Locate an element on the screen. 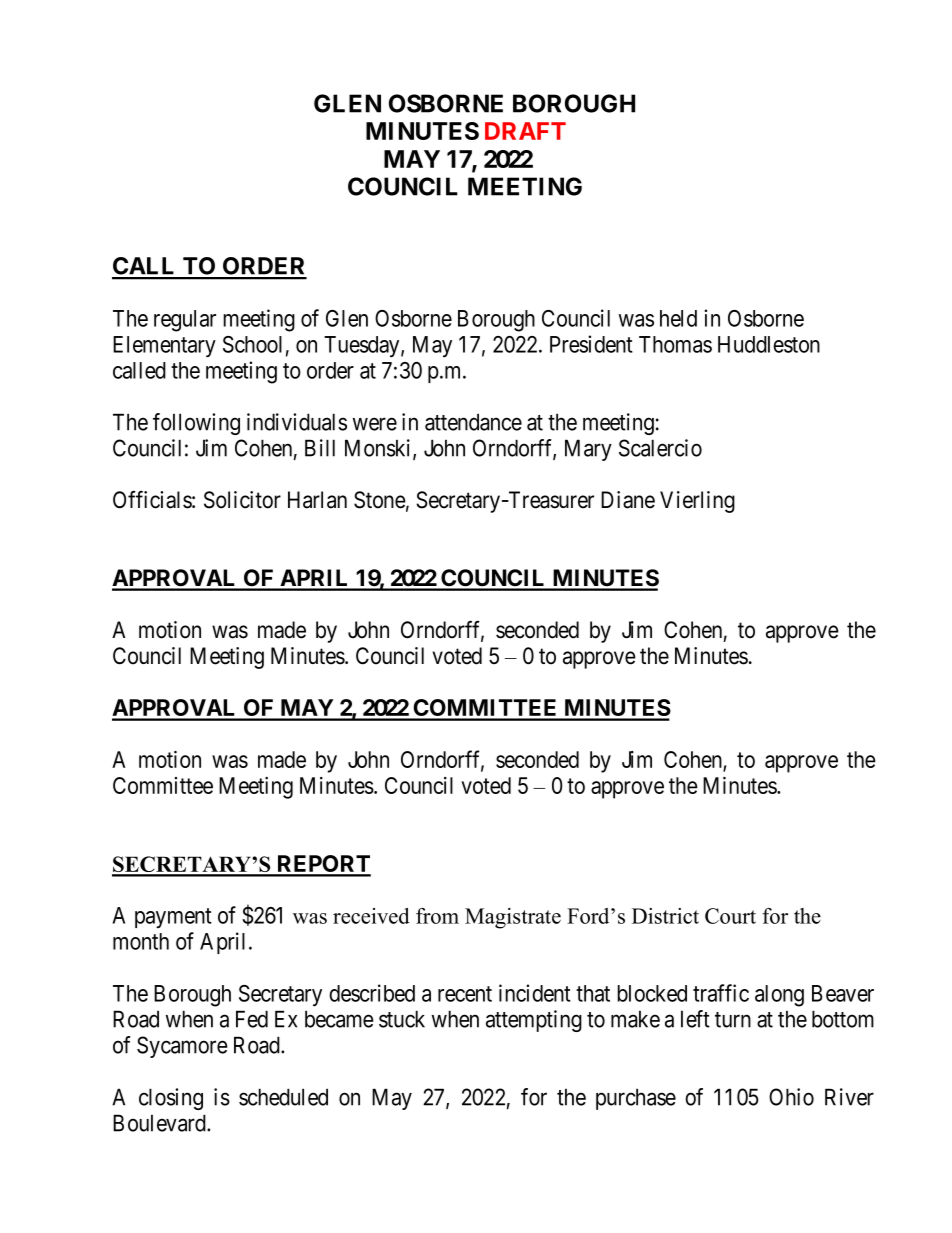  DRAFT is located at coordinates (525, 131).
